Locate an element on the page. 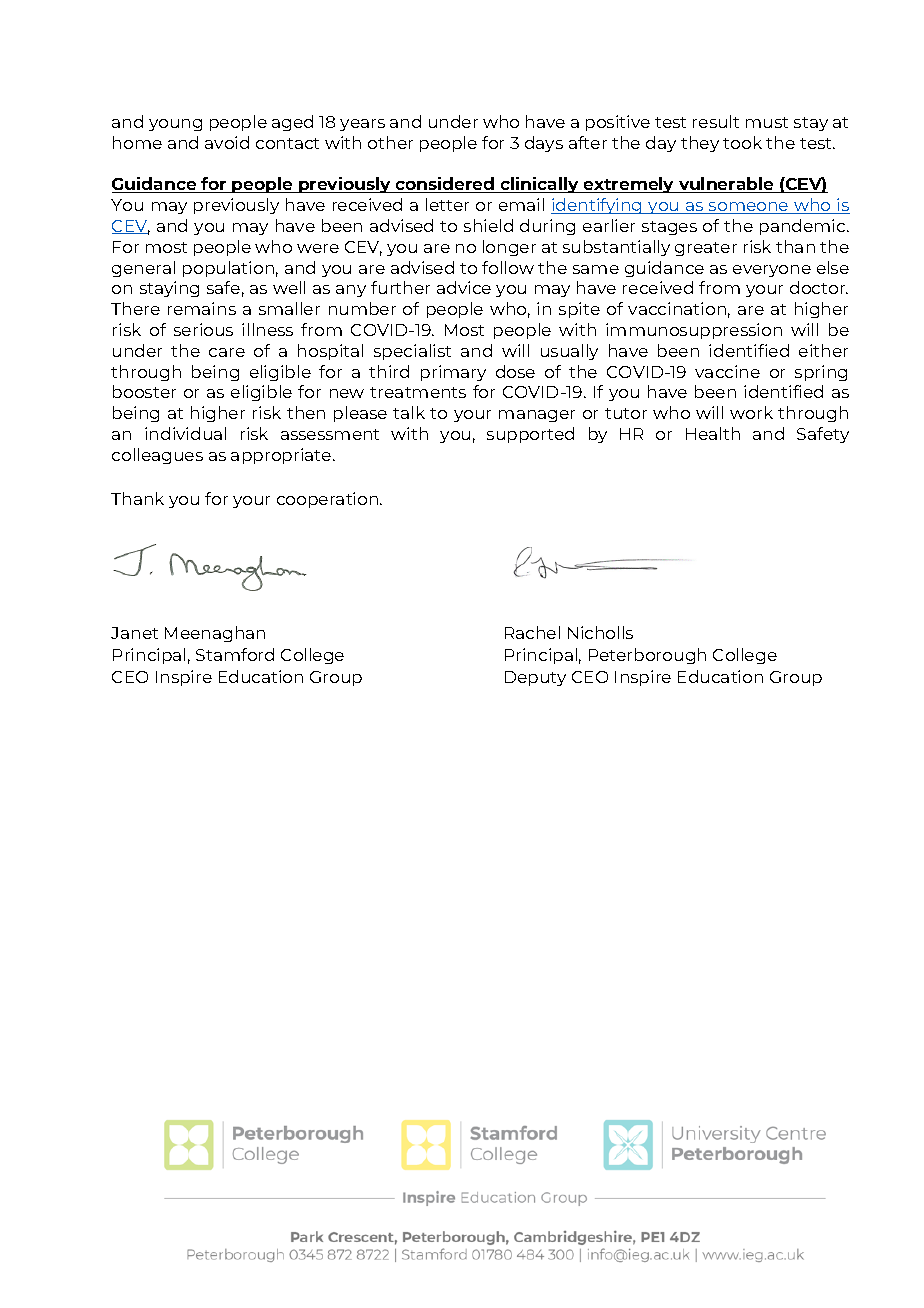  advice is located at coordinates (464, 287).
